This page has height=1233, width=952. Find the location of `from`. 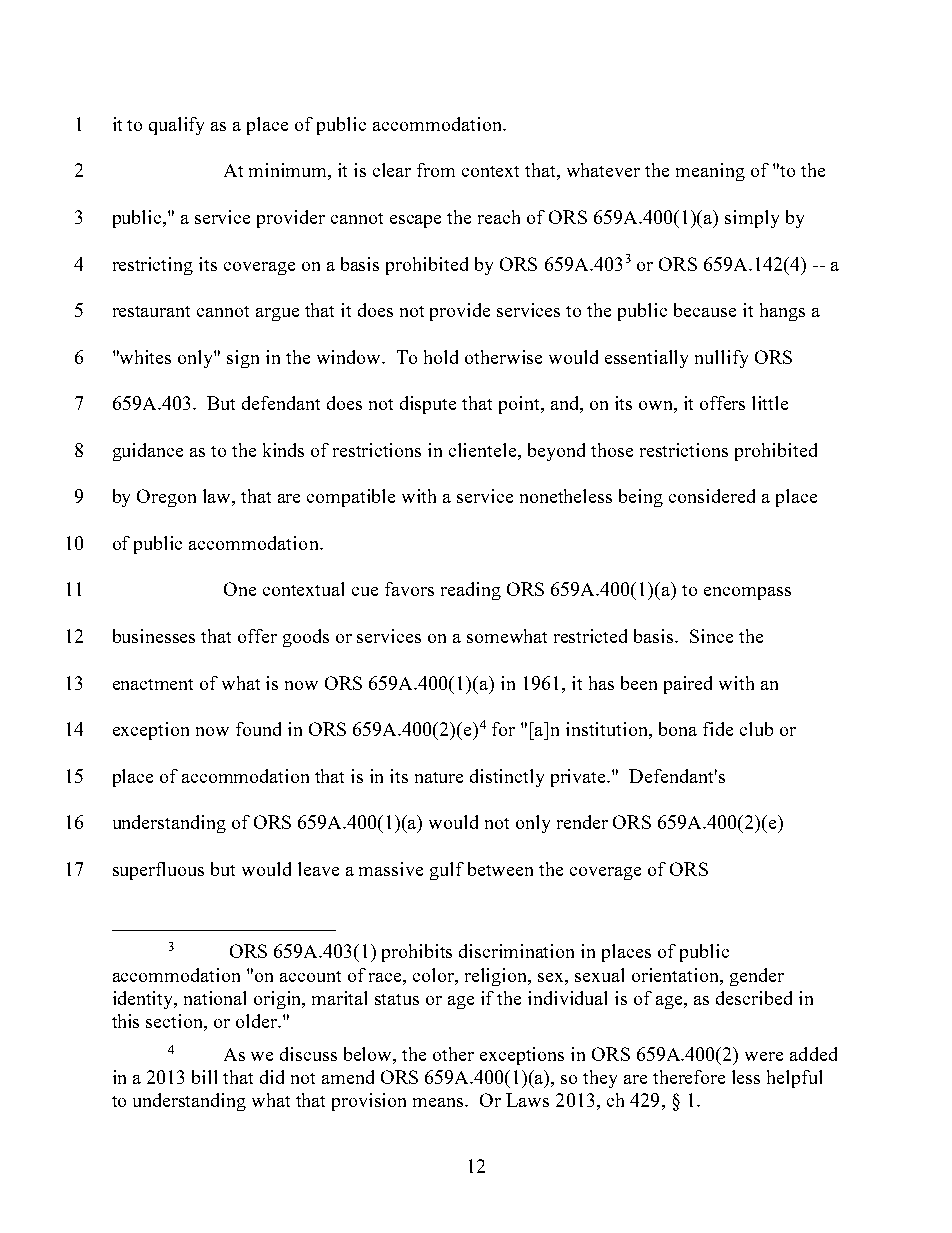

from is located at coordinates (436, 170).
